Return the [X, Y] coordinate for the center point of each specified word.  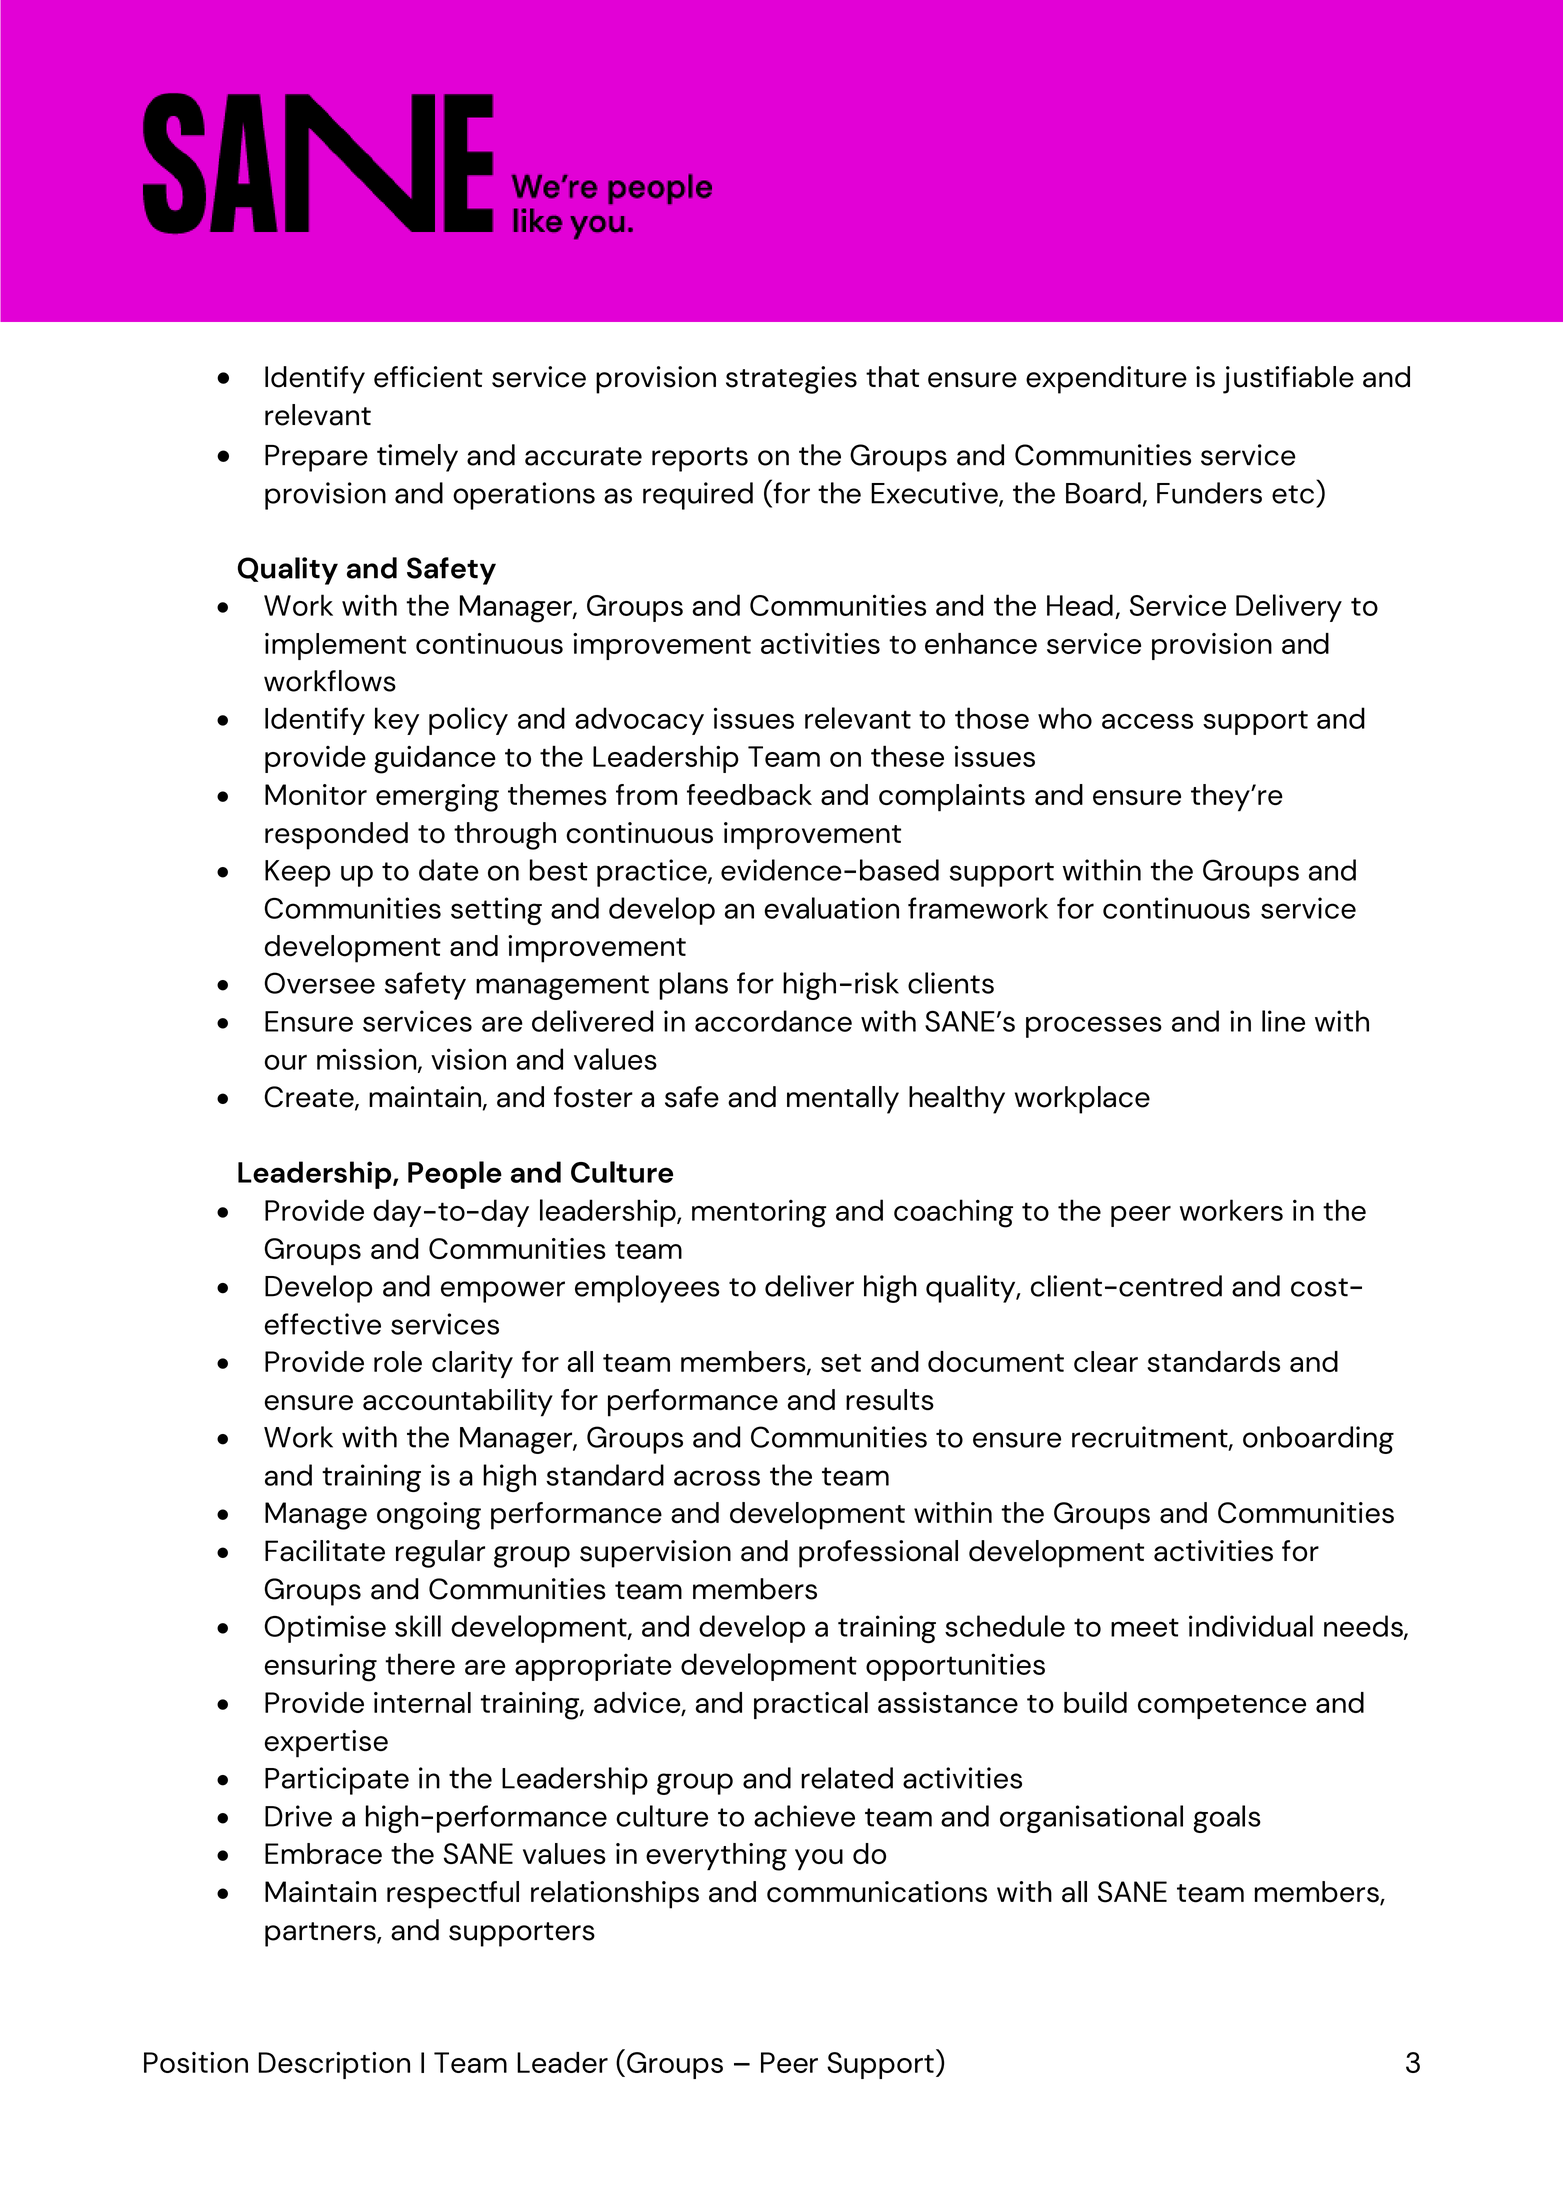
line [1283, 1021]
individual [1251, 1626]
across [717, 1478]
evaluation [831, 908]
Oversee [320, 983]
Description [334, 2065]
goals [1227, 1819]
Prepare [316, 458]
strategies [791, 380]
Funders [1209, 493]
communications [877, 1892]
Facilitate [325, 1551]
